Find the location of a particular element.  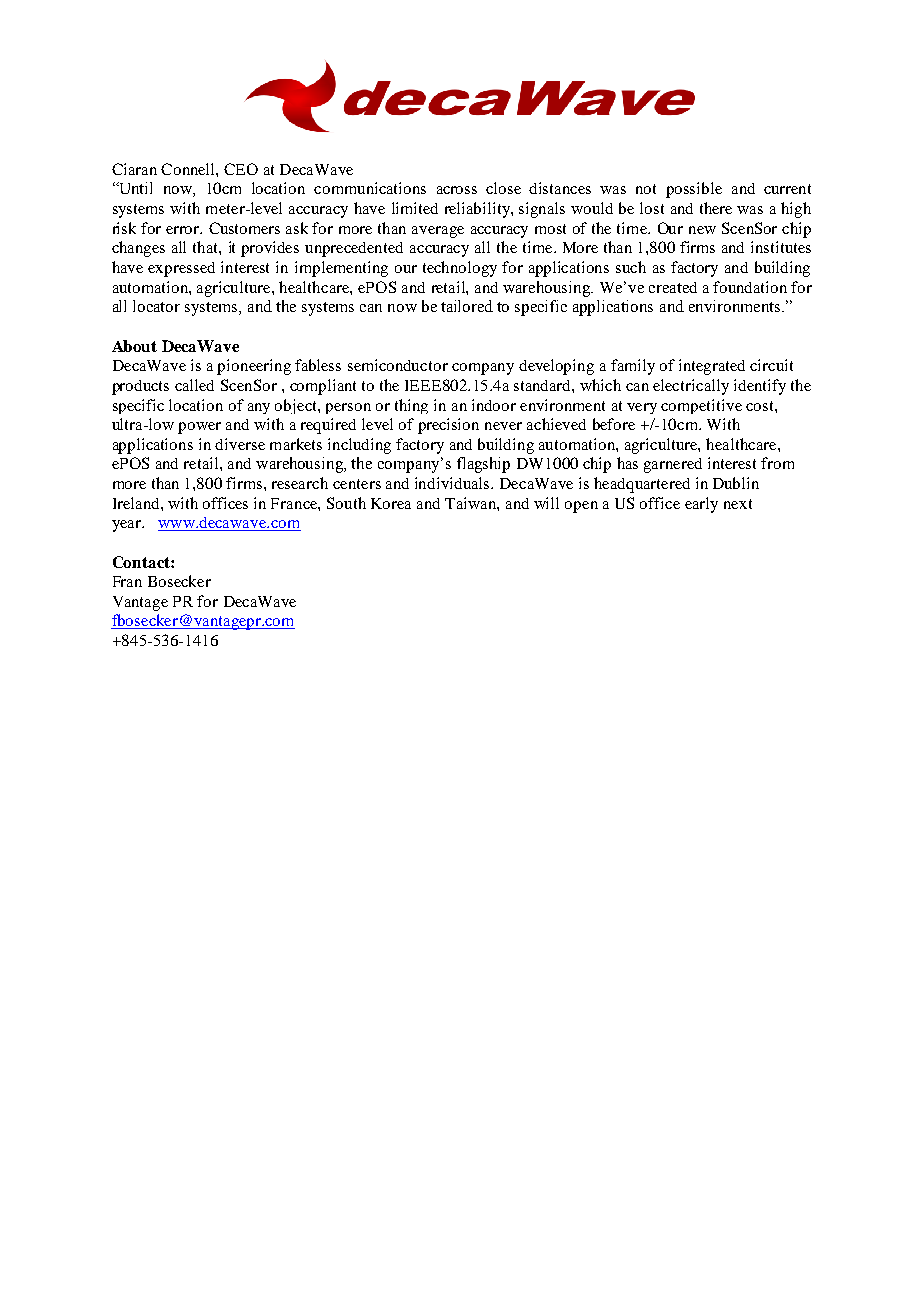

diverse is located at coordinates (240, 444).
